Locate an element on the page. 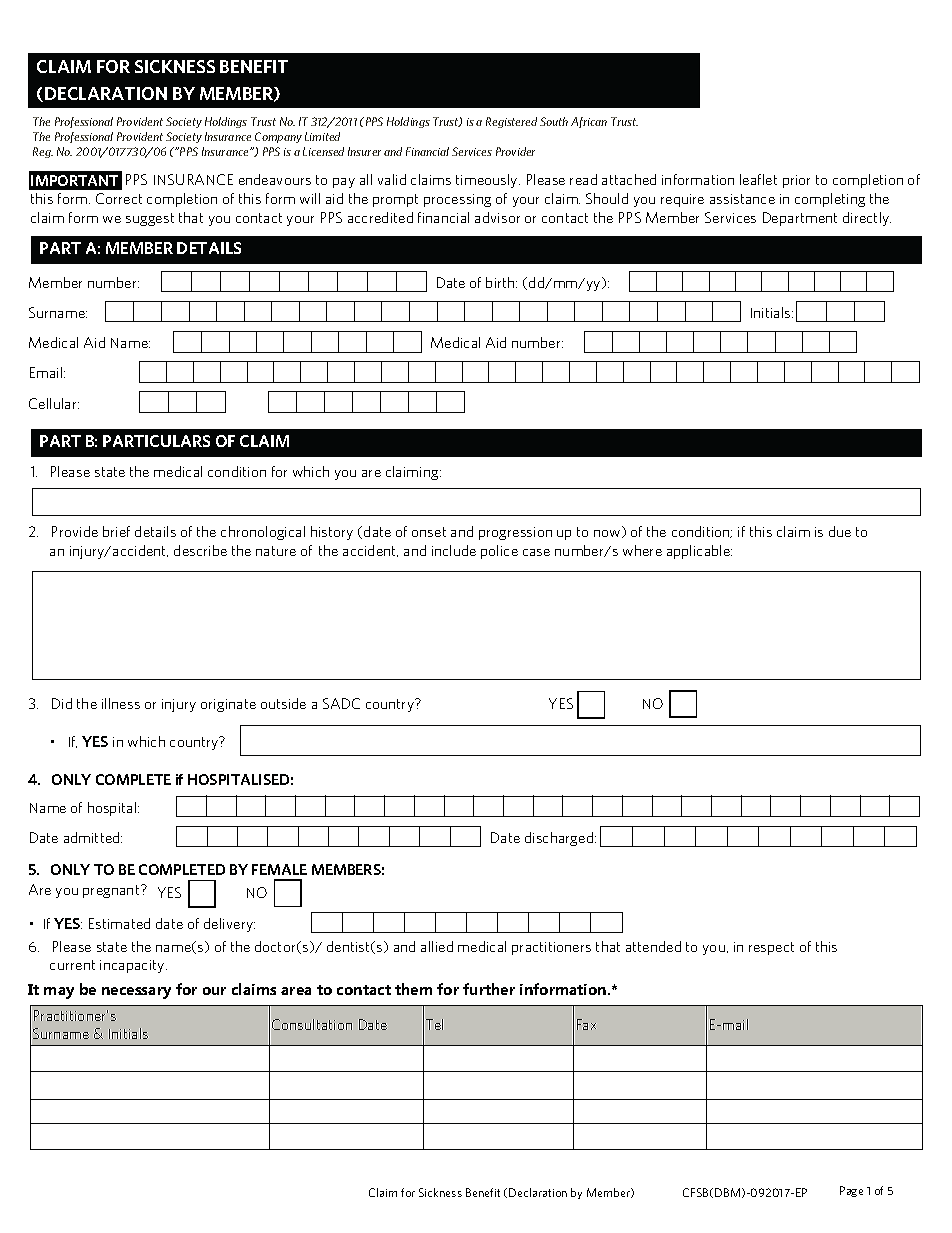 This image has width=952, height=1233. Registered is located at coordinates (511, 122).
